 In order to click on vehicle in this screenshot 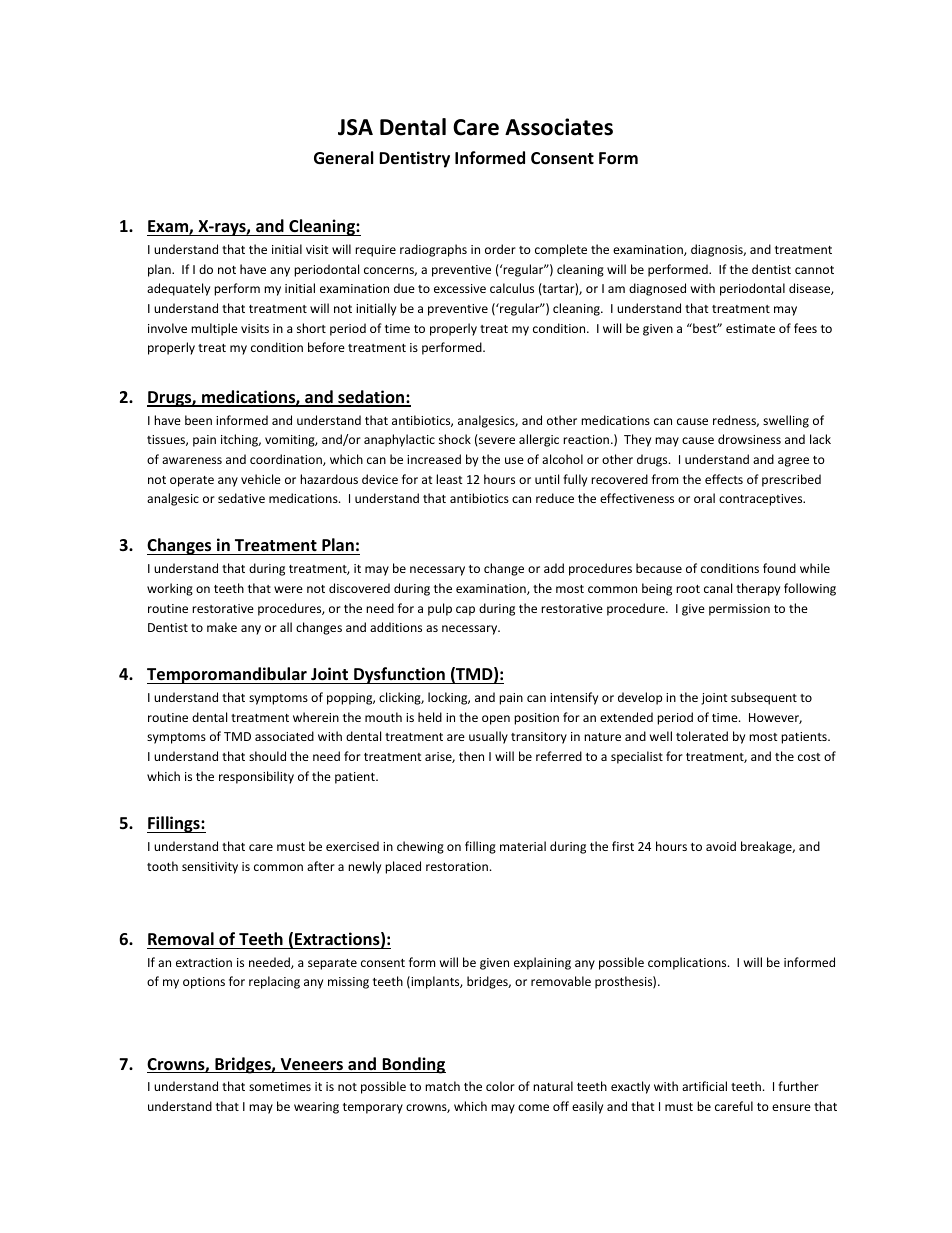, I will do `click(261, 479)`.
